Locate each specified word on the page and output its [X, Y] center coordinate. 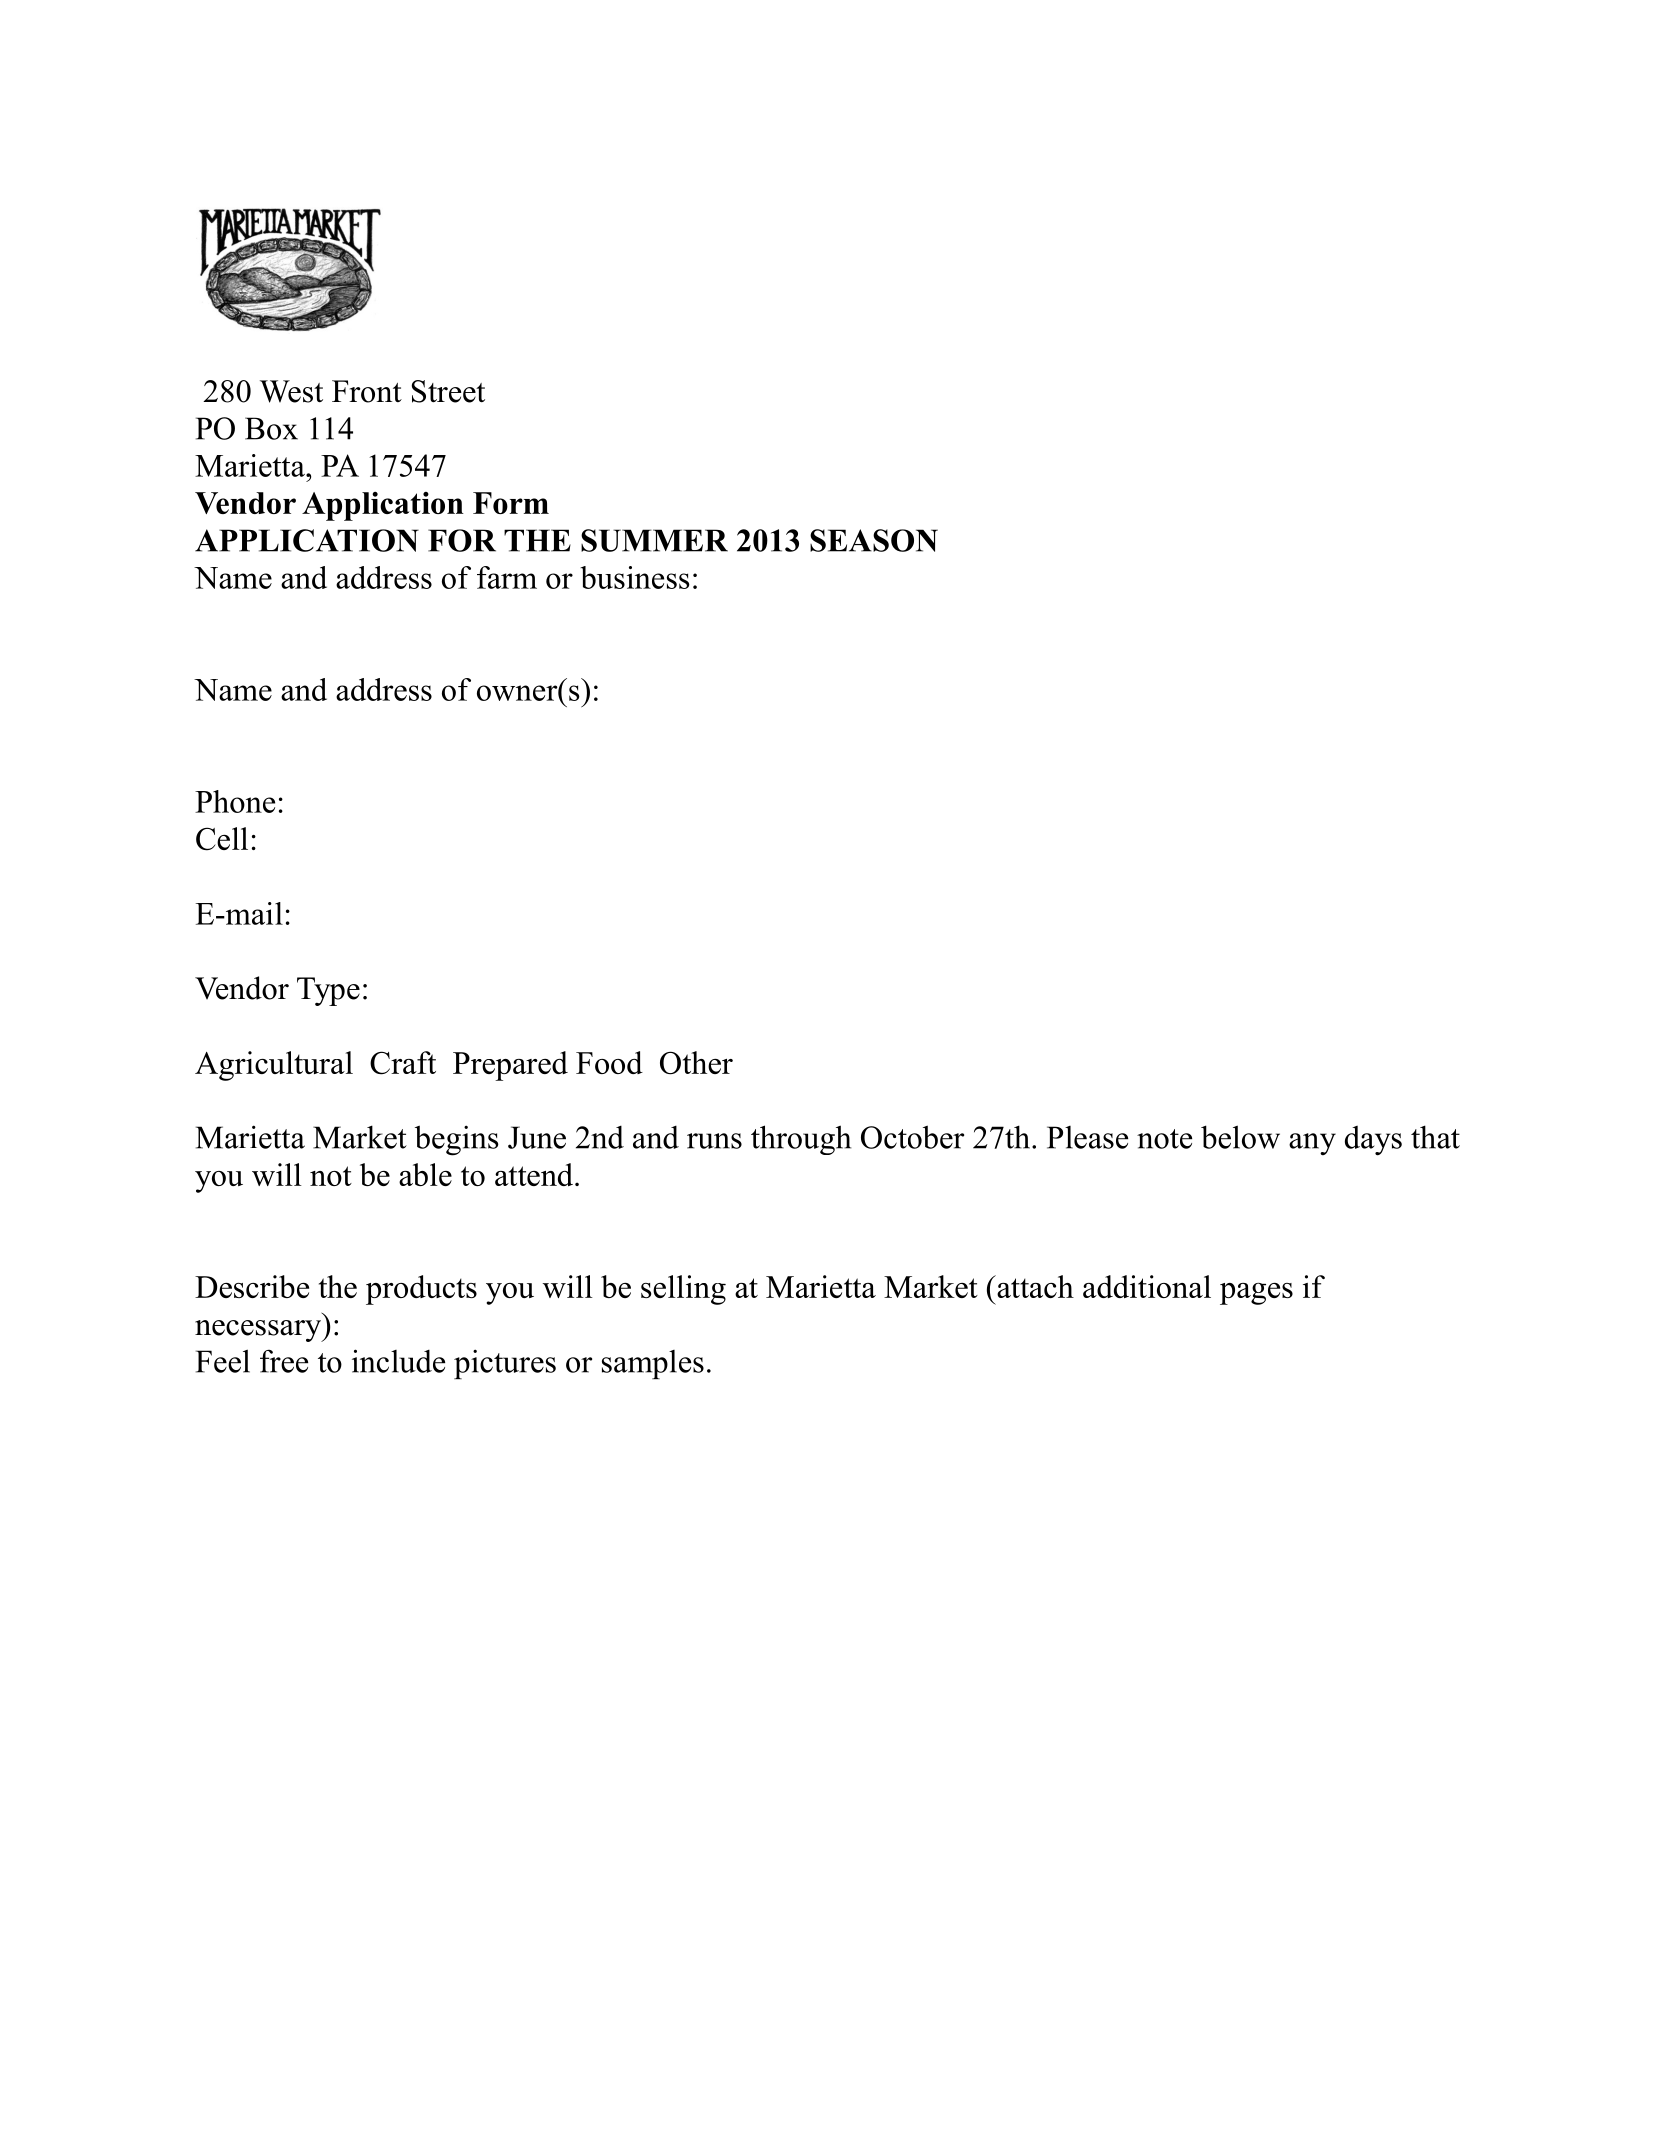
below [1240, 1137]
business [635, 577]
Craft [403, 1063]
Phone [235, 801]
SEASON [874, 540]
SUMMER [654, 540]
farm [507, 577]
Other [696, 1063]
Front [367, 391]
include [398, 1361]
